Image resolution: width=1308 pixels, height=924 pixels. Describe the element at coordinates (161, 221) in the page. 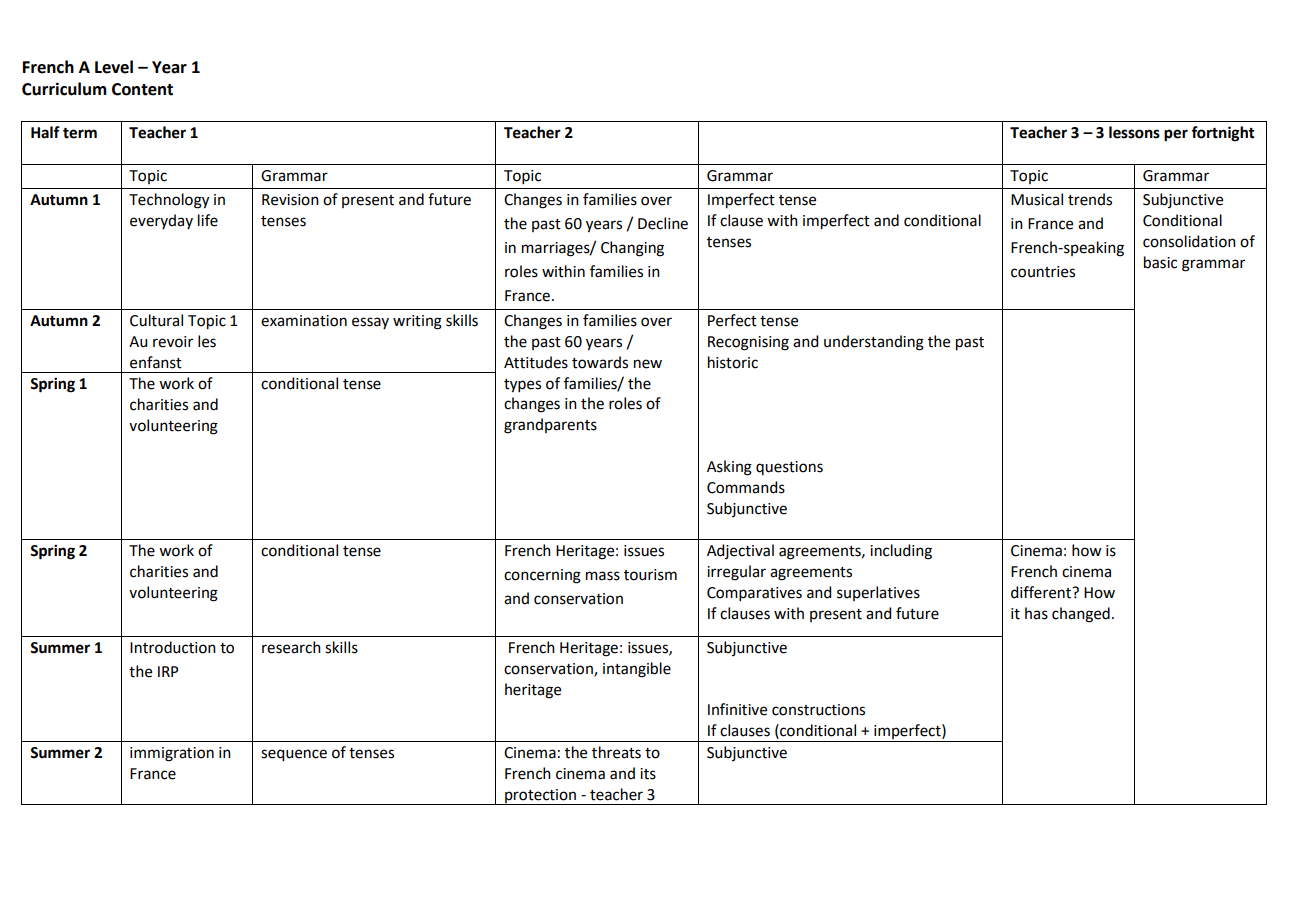

I see `everyday` at that location.
